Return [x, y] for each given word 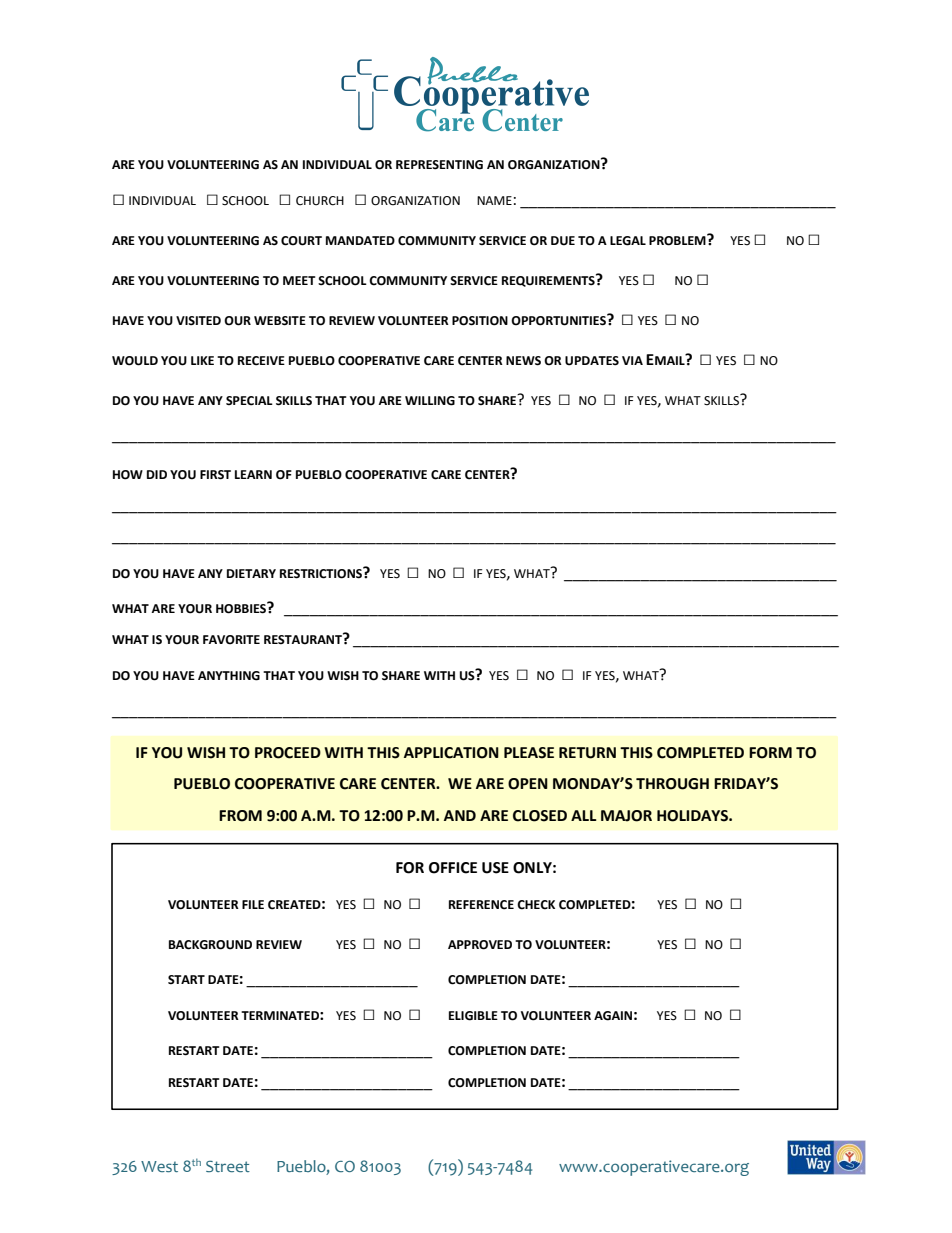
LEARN [253, 474]
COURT [301, 241]
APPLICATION [451, 753]
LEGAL [628, 241]
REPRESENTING [439, 165]
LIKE [202, 360]
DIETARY [251, 573]
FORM [770, 753]
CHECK [536, 905]
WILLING [430, 401]
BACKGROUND [210, 945]
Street [228, 1166]
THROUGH [672, 784]
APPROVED [480, 945]
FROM [240, 816]
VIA [632, 360]
